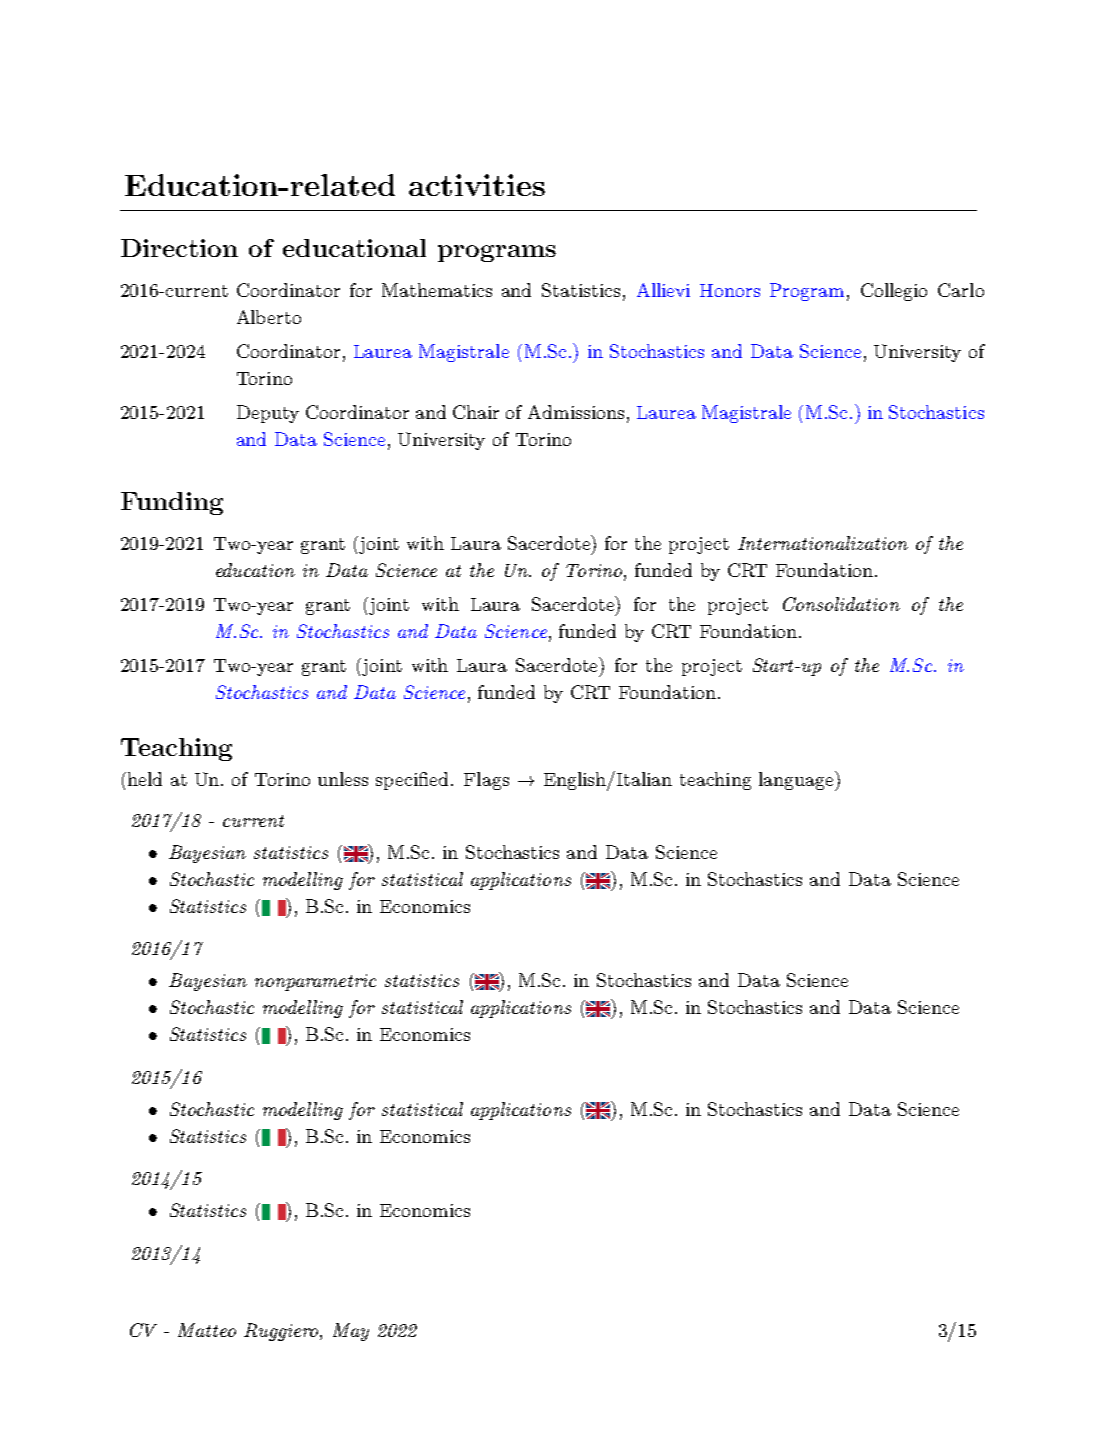  What do you see at coordinates (207, 1330) in the document?
I see `Matteo` at bounding box center [207, 1330].
